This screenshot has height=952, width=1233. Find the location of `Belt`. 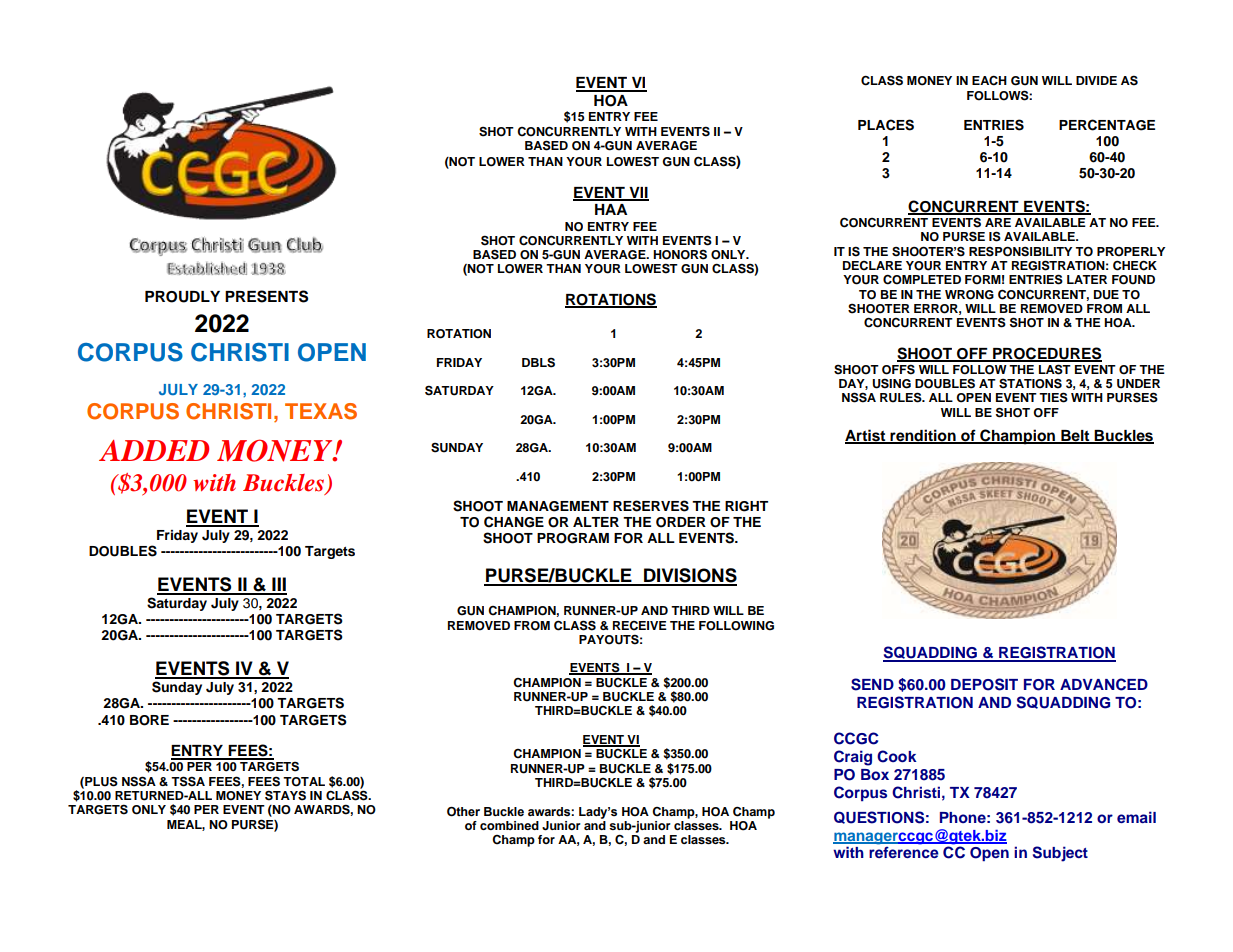

Belt is located at coordinates (1075, 436).
